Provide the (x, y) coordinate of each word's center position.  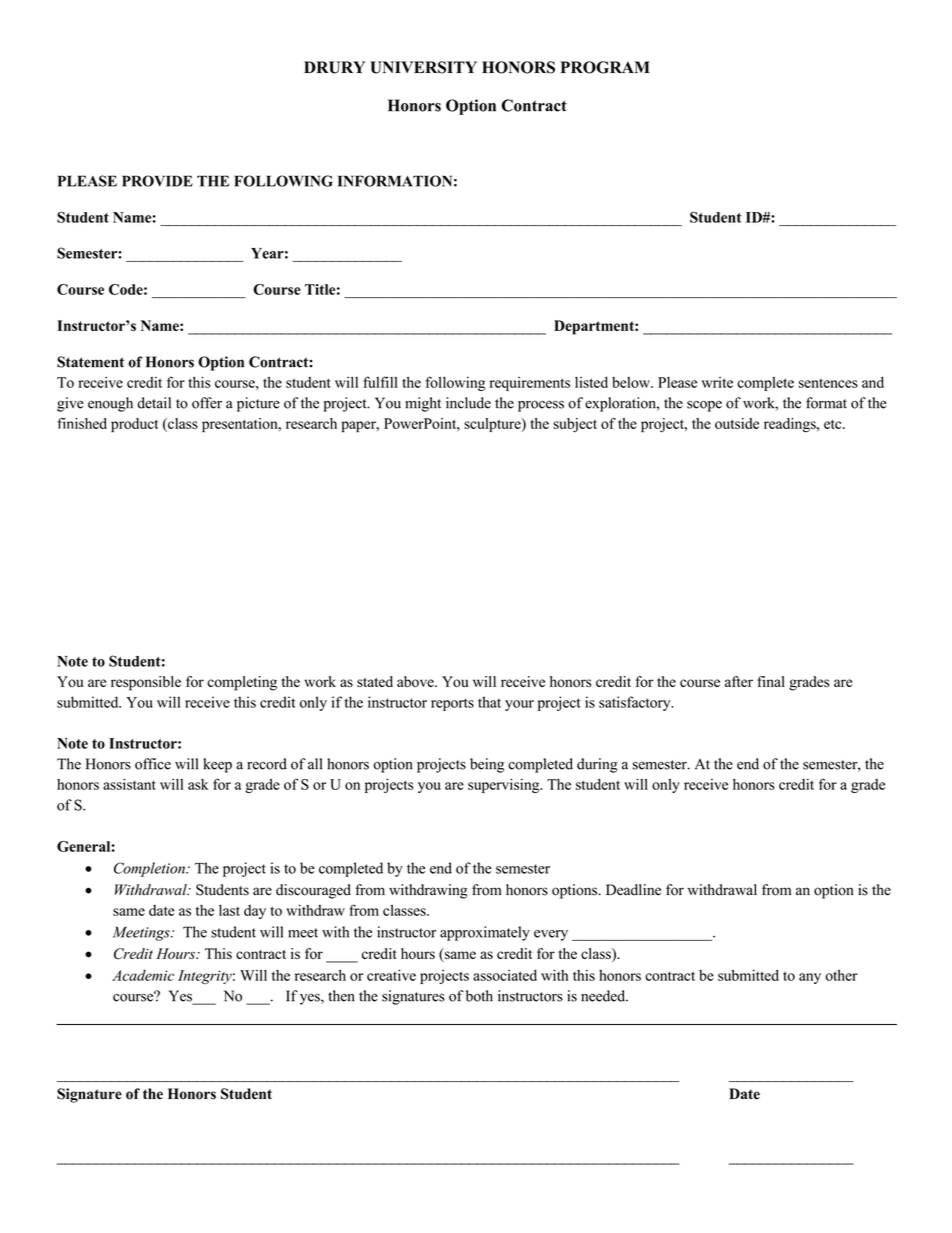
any (810, 978)
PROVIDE (157, 181)
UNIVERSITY (423, 67)
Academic (143, 975)
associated (505, 975)
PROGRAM (605, 67)
